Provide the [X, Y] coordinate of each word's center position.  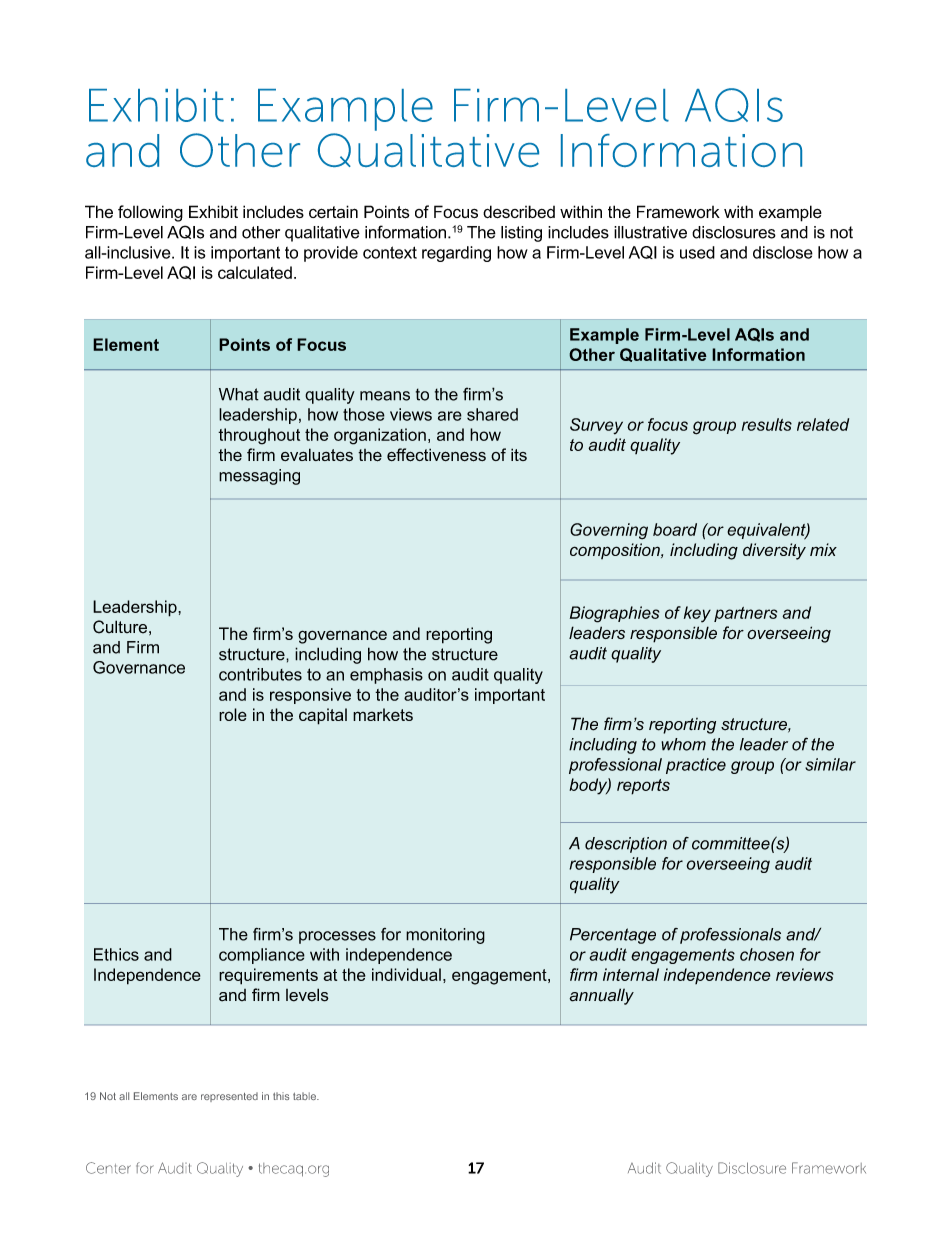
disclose [783, 252]
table [305, 1096]
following [150, 213]
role [233, 714]
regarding [456, 254]
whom [683, 744]
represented [229, 1097]
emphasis [386, 676]
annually [601, 996]
